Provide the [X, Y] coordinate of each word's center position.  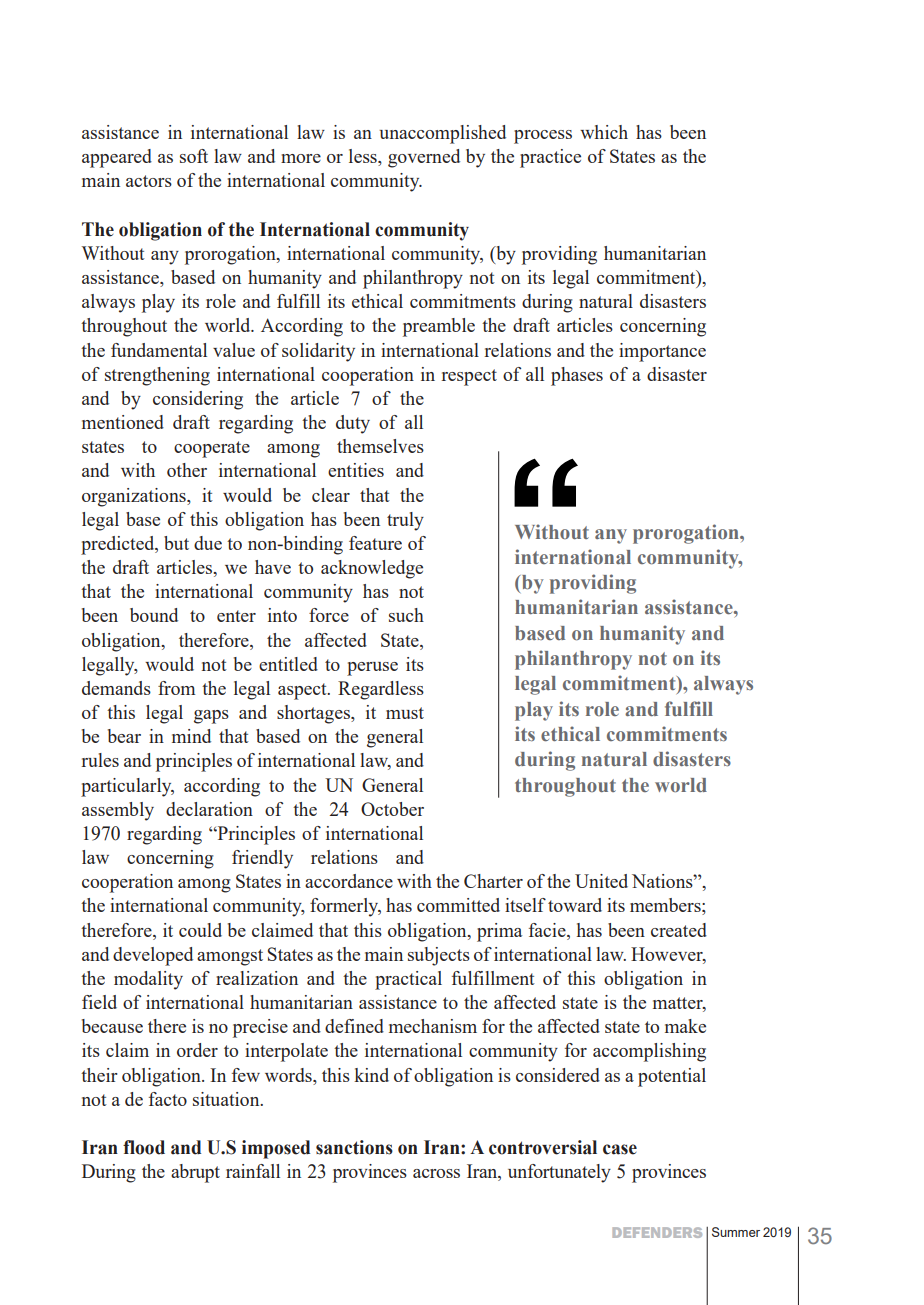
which [604, 132]
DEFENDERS [657, 1232]
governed [424, 158]
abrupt [195, 1173]
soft [194, 156]
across [436, 1173]
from [176, 688]
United [601, 881]
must [405, 713]
